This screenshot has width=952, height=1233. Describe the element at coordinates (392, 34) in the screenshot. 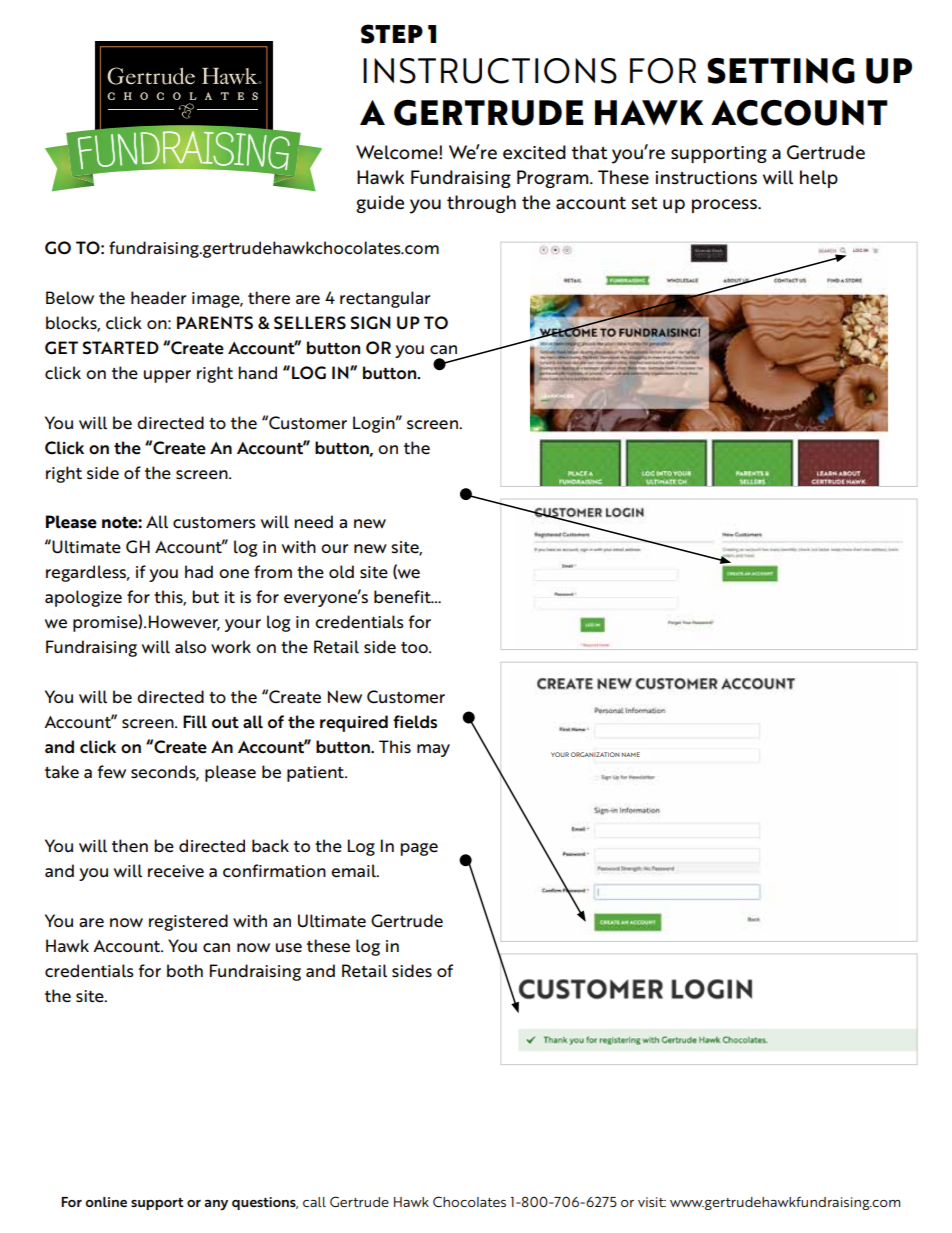

I see `STEP` at that location.
